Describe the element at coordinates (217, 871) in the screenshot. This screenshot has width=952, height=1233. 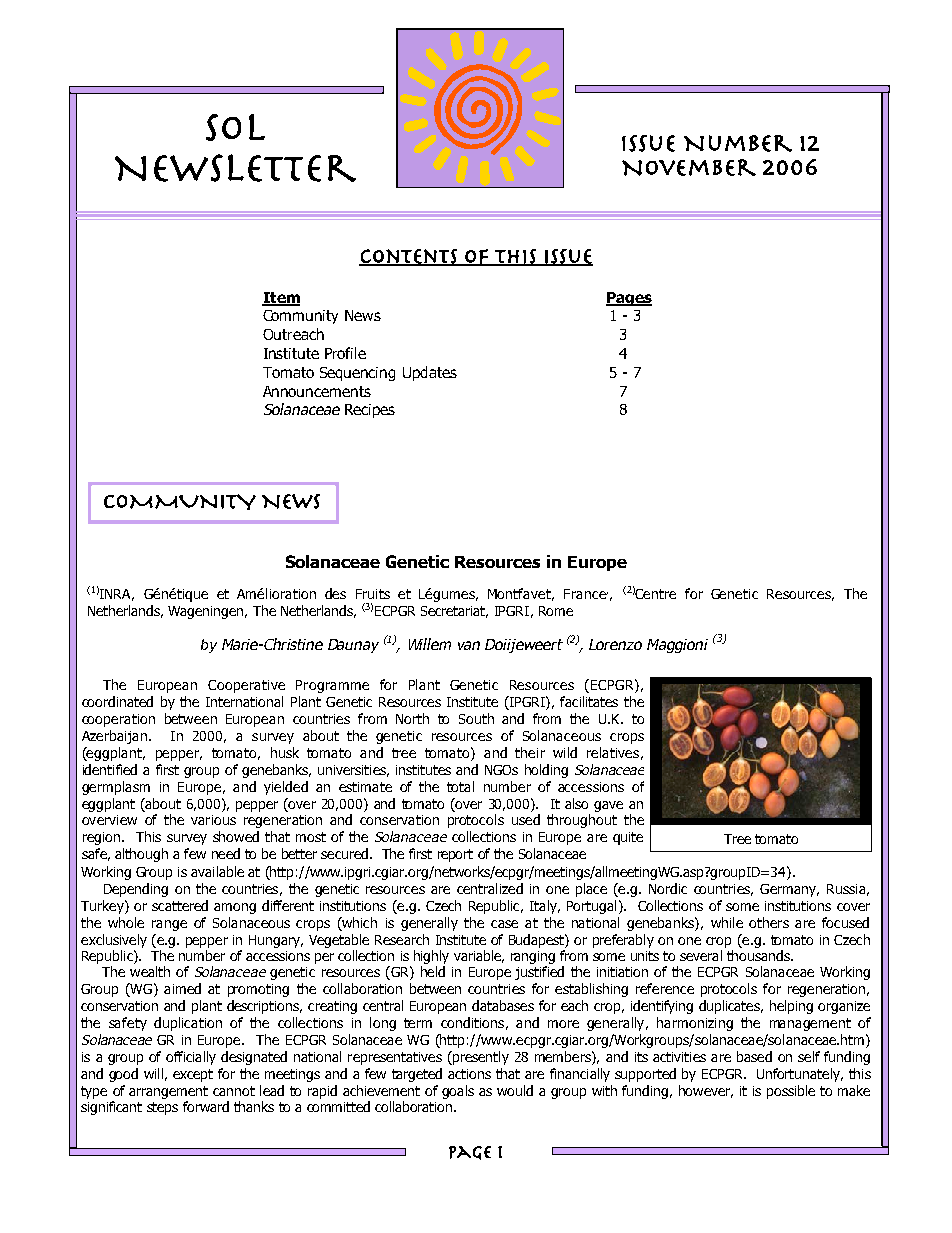
I see `available` at that location.
